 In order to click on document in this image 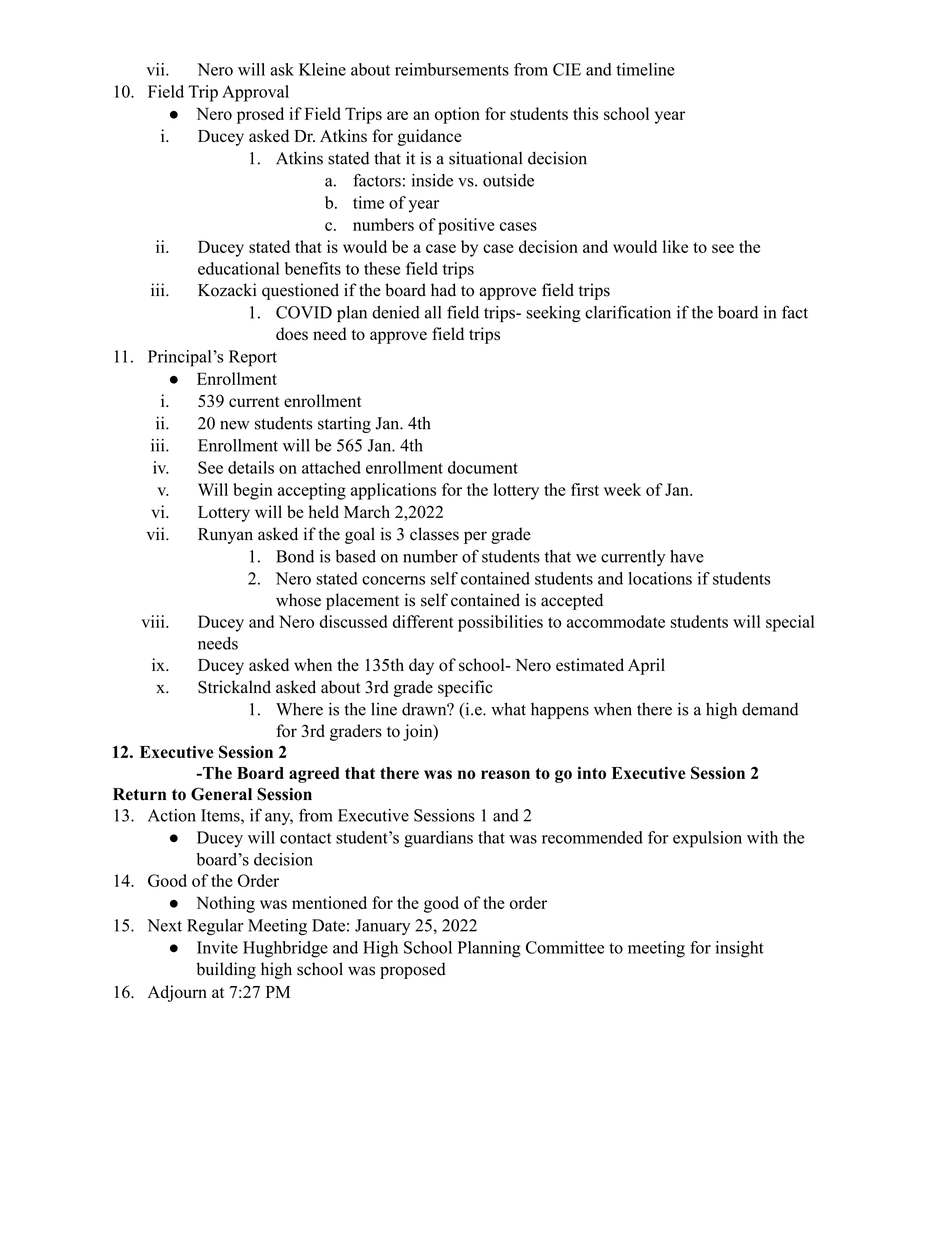, I will do `click(483, 467)`.
